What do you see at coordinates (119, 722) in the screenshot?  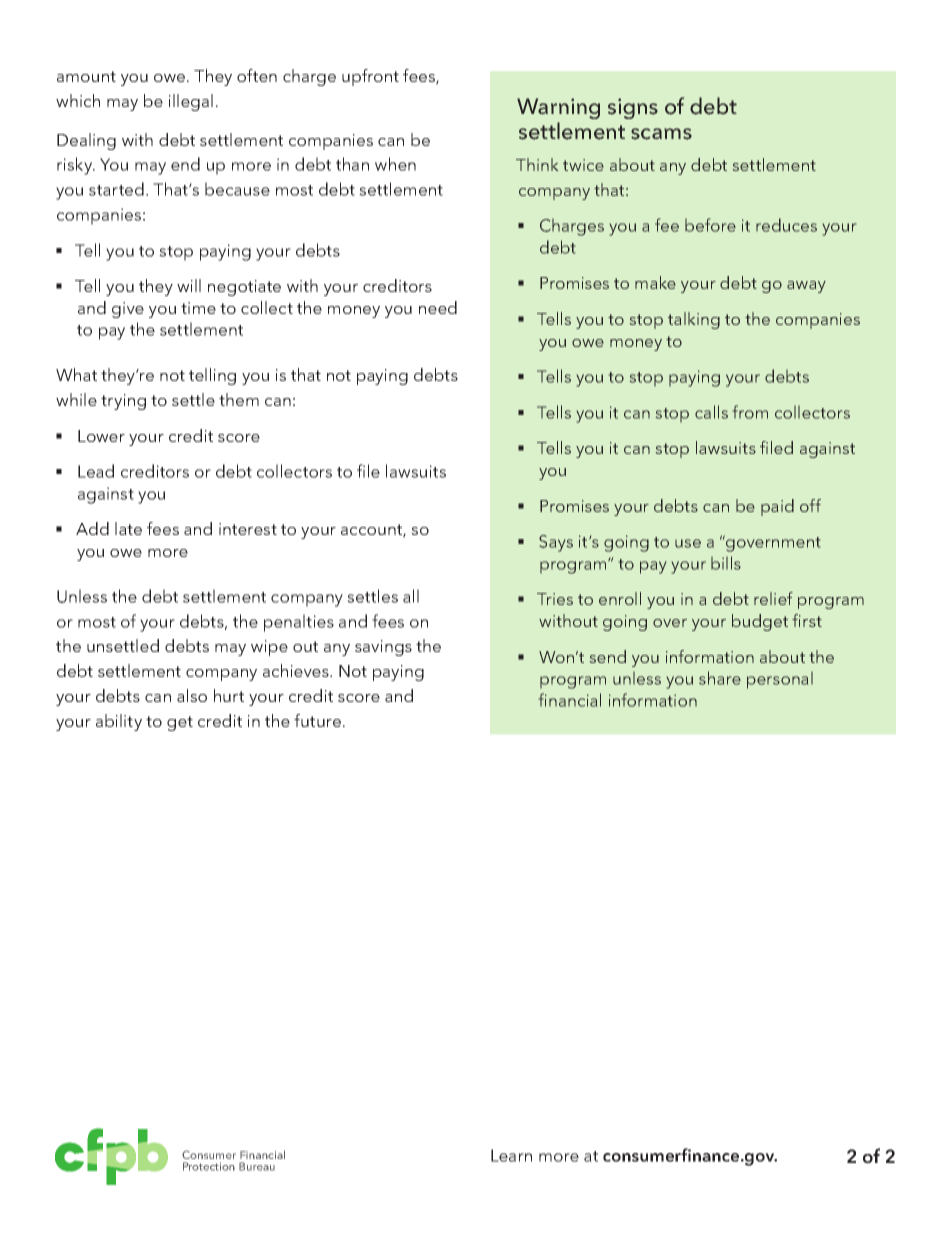 I see `ability` at bounding box center [119, 722].
